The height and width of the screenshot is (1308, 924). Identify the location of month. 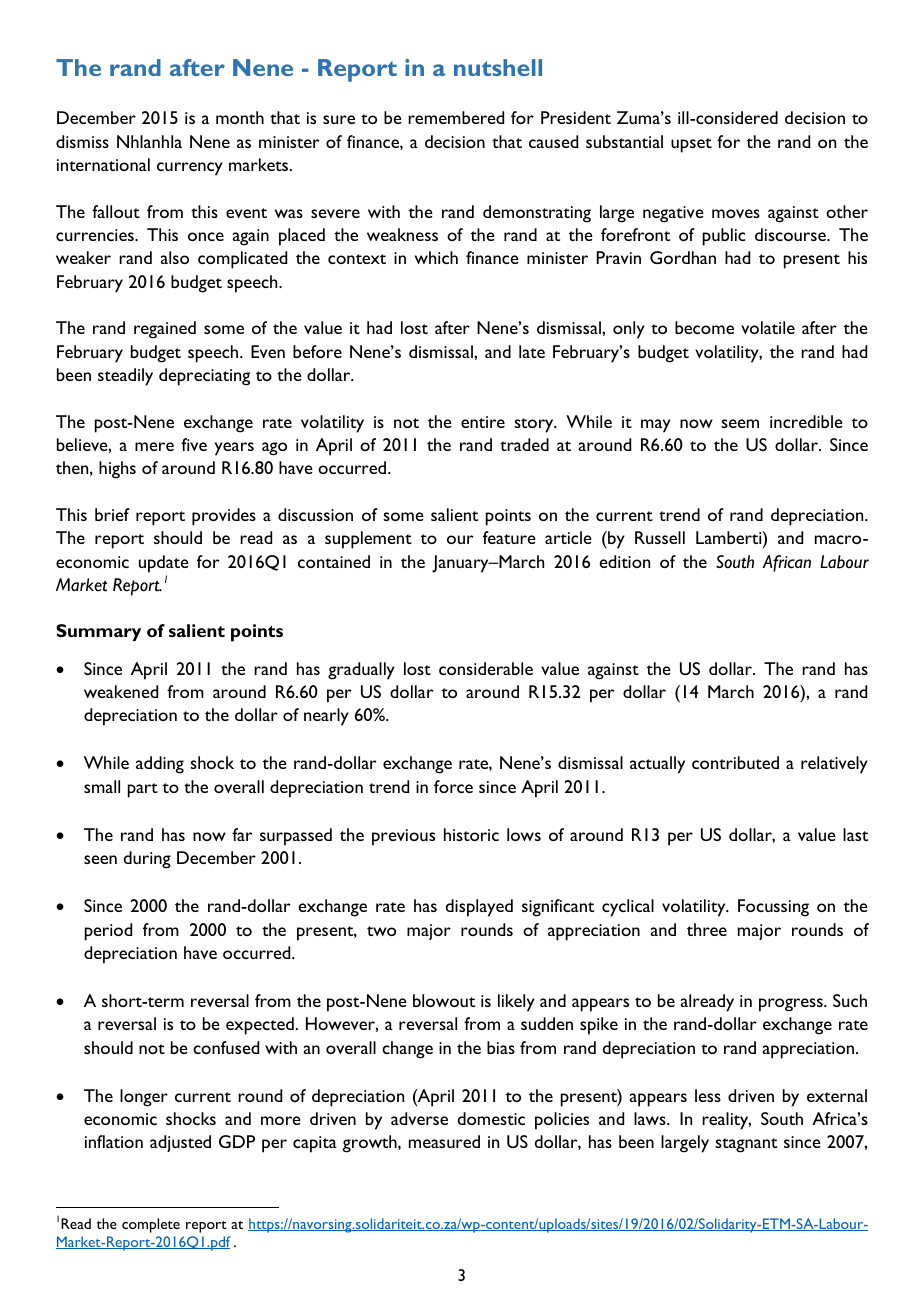
(240, 117).
